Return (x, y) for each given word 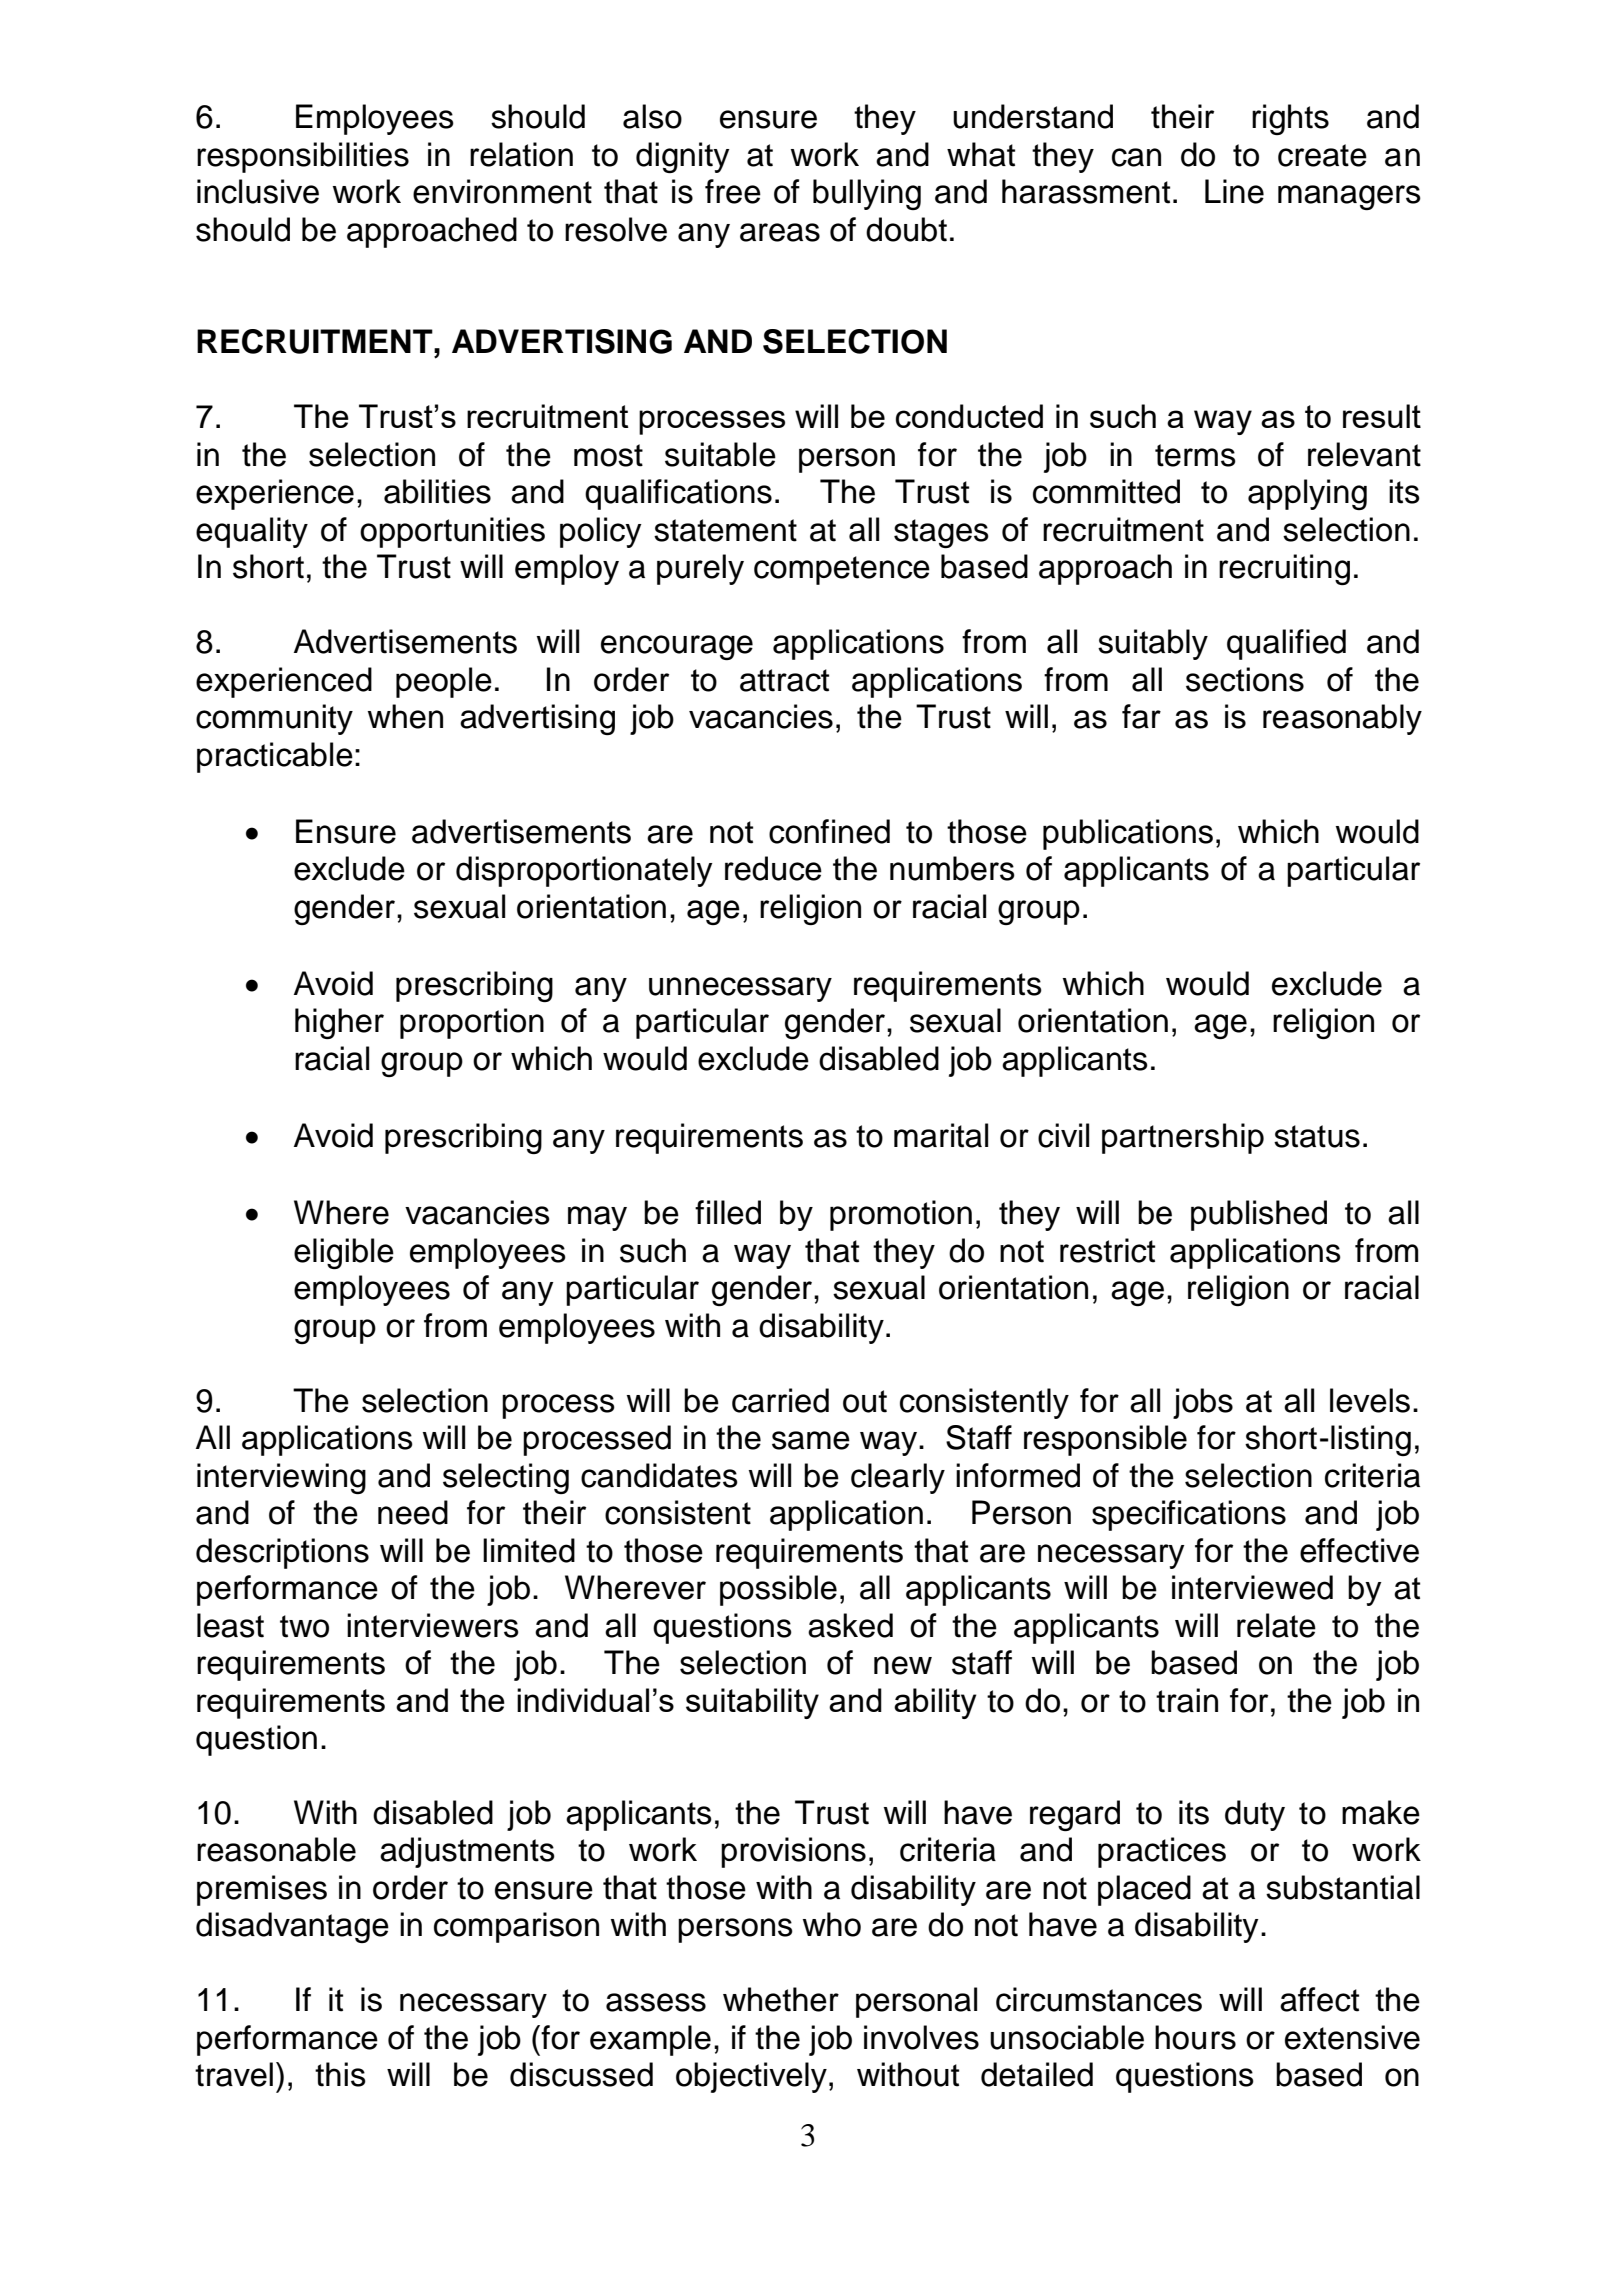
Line (1234, 191)
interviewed (1252, 1587)
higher (339, 1023)
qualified (1286, 644)
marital (941, 1135)
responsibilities (303, 157)
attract (784, 680)
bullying (867, 194)
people (444, 682)
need (413, 1512)
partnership (1183, 1138)
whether (781, 1999)
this (340, 2074)
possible (778, 1590)
